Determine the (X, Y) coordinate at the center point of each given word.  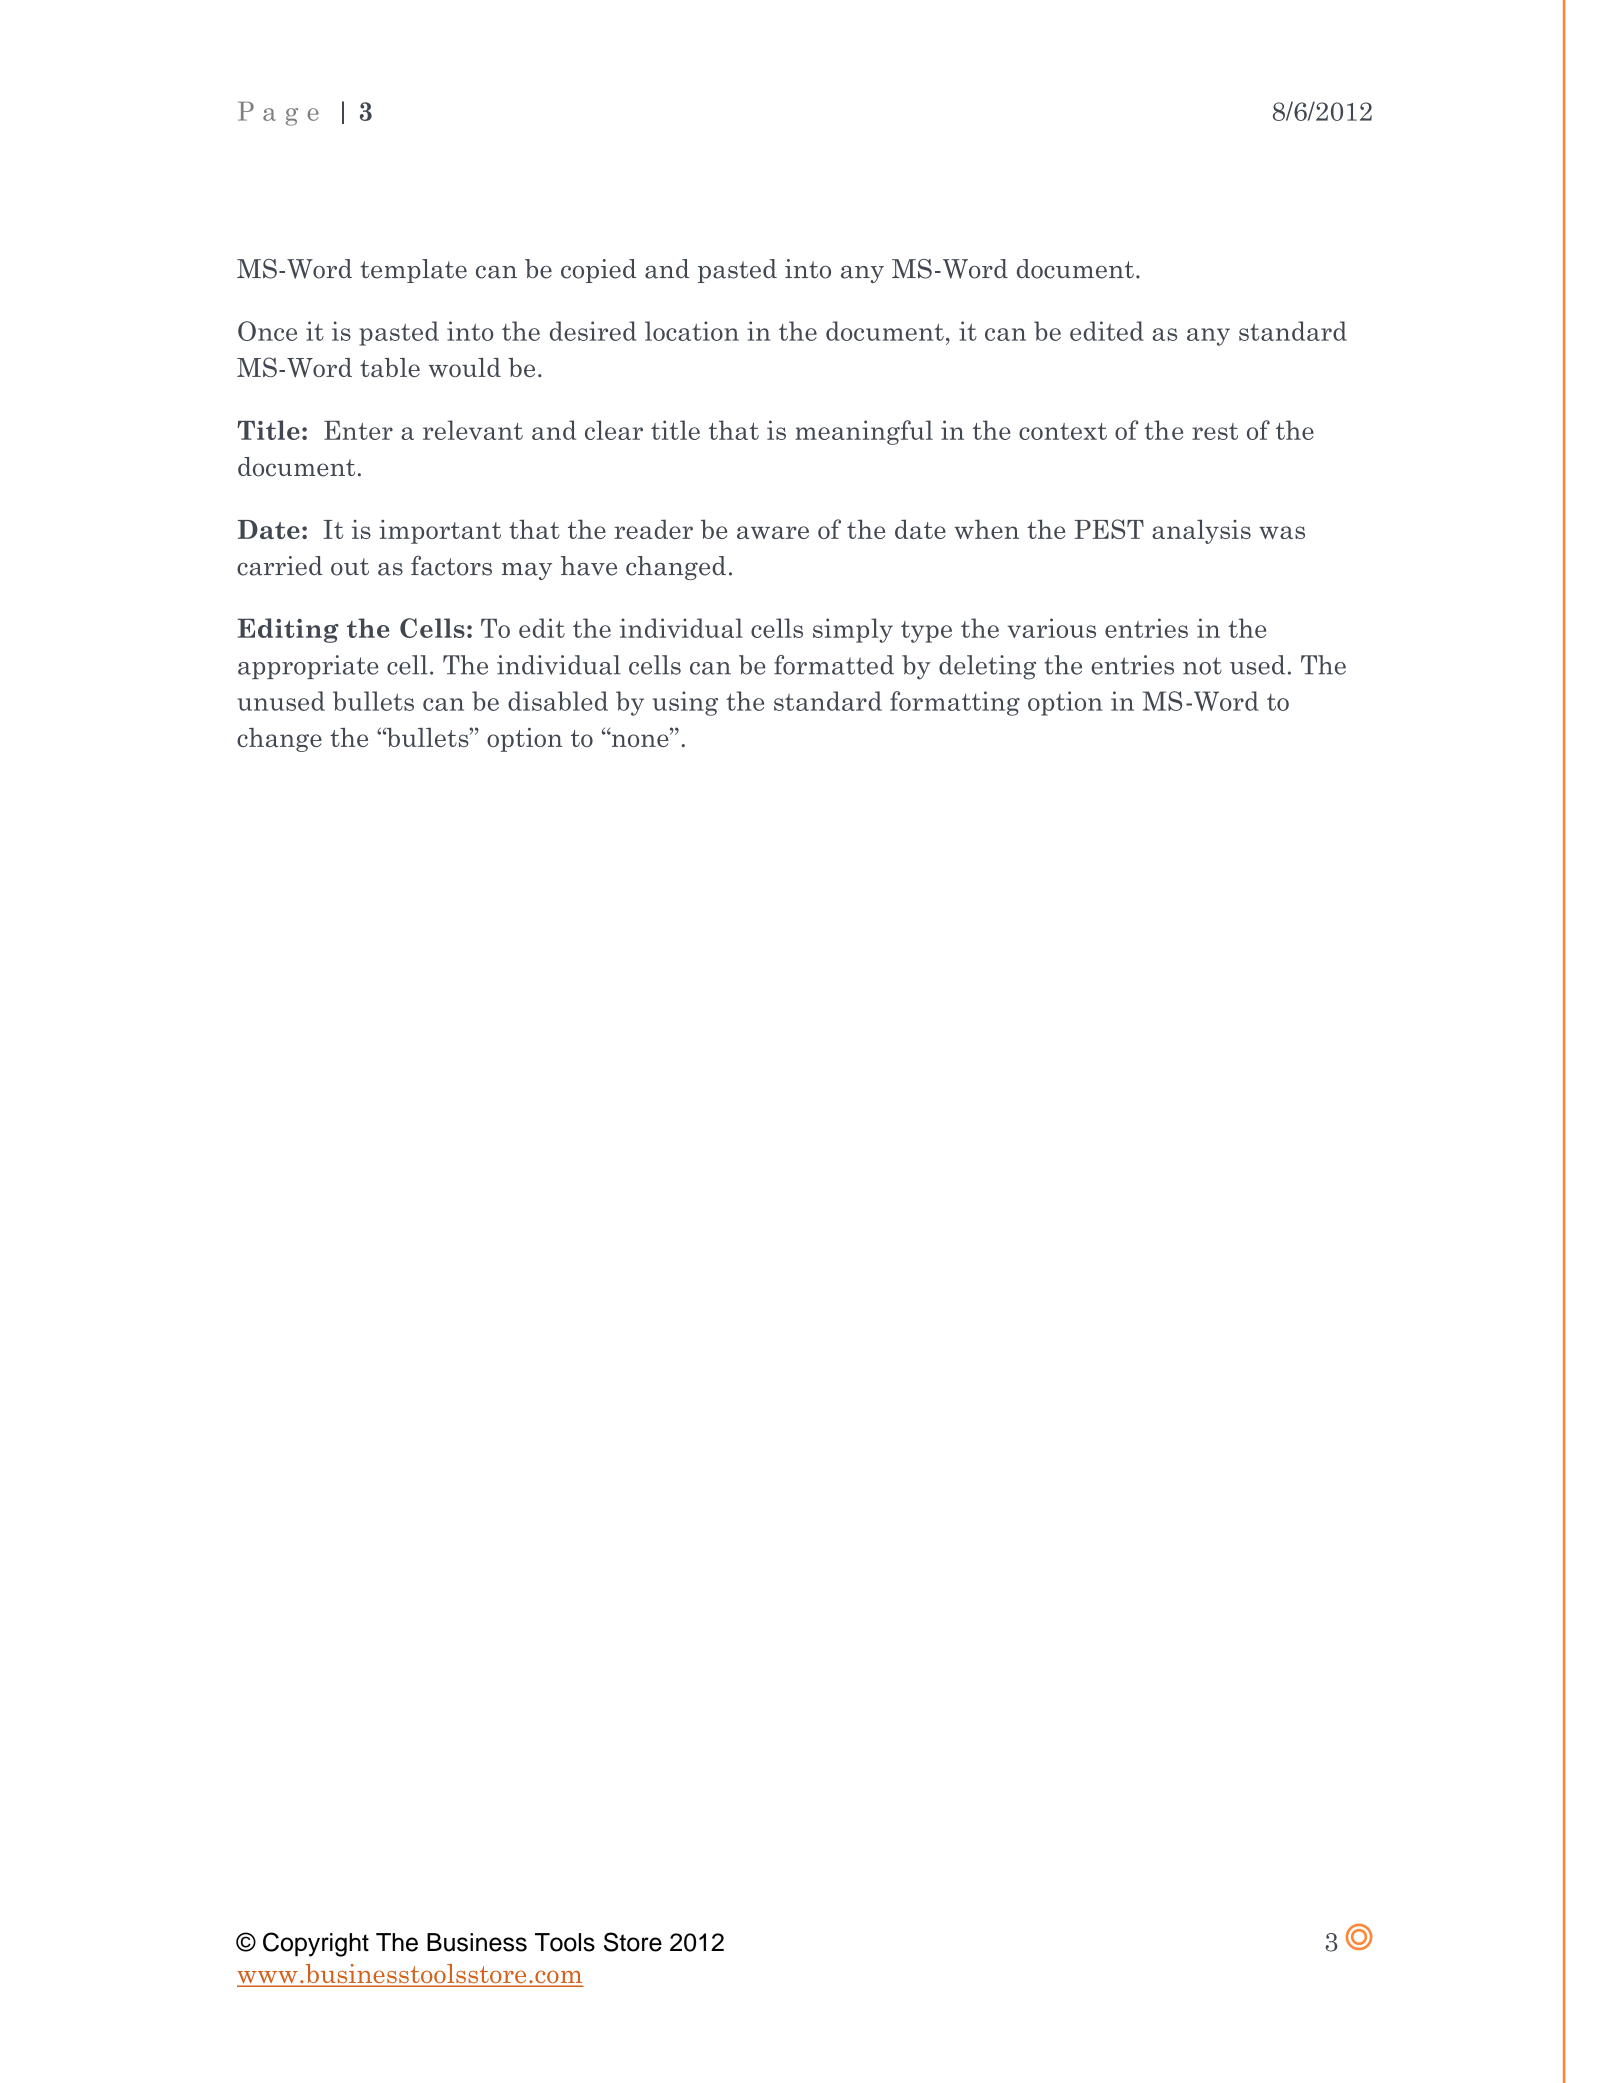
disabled (558, 701)
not (1202, 666)
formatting (955, 703)
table (390, 367)
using (685, 703)
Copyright (316, 1944)
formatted (834, 665)
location (692, 331)
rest (1215, 431)
